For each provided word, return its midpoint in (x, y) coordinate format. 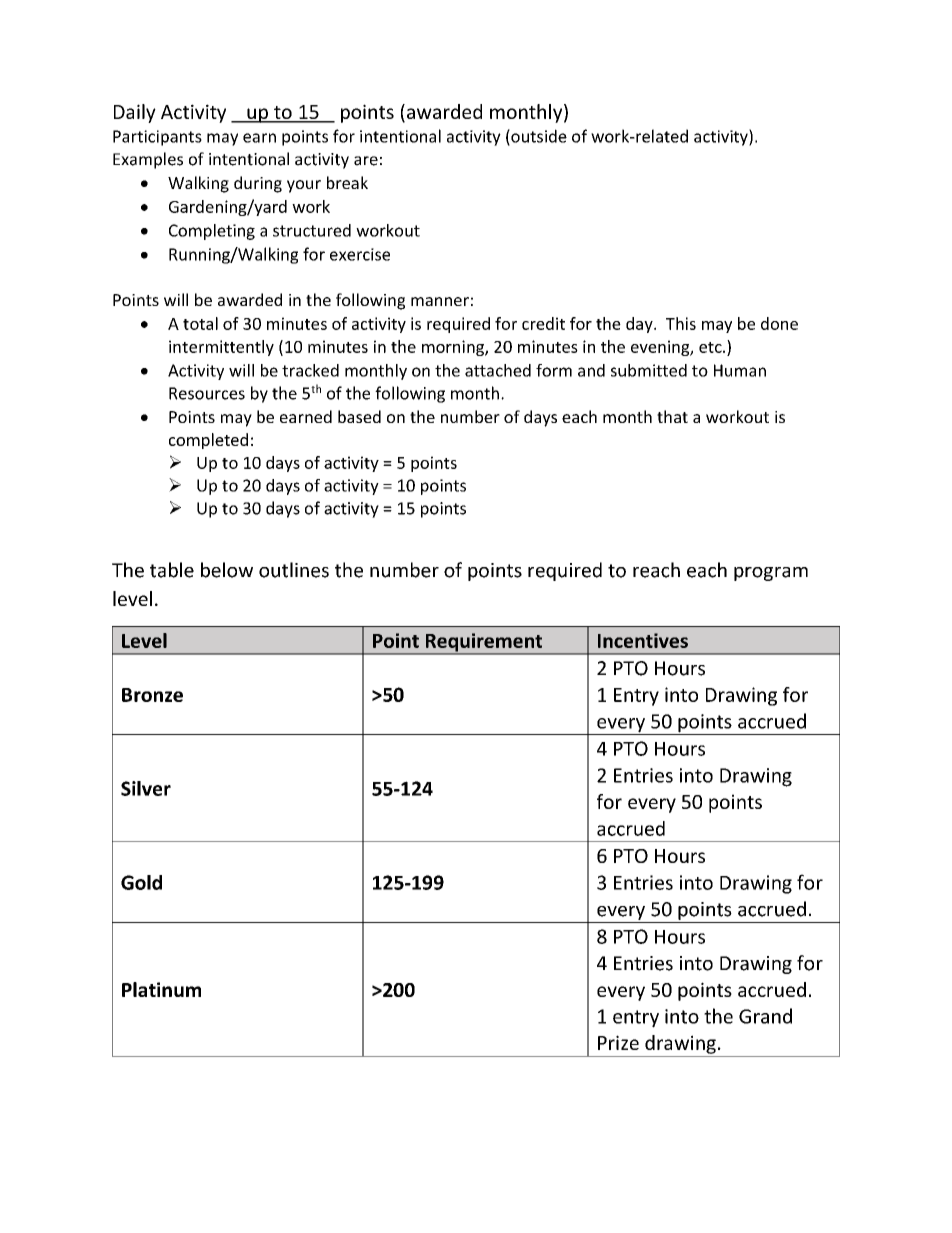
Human (740, 370)
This (681, 323)
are (366, 161)
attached (498, 370)
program (771, 574)
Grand (765, 1016)
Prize (618, 1042)
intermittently (221, 348)
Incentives (643, 640)
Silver (146, 788)
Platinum (161, 989)
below (227, 570)
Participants (157, 138)
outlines (294, 570)
